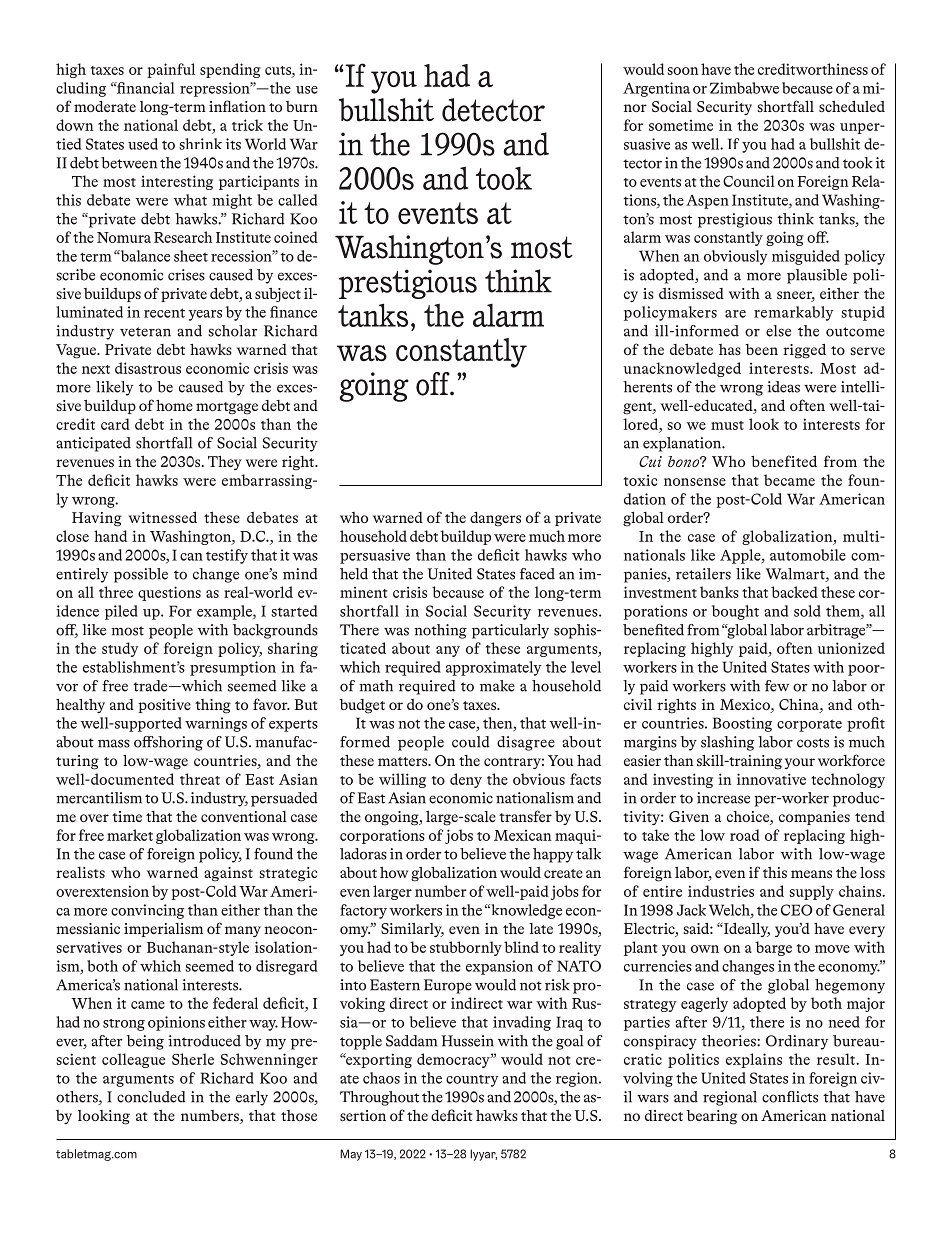  I want to click on painful, so click(171, 70).
